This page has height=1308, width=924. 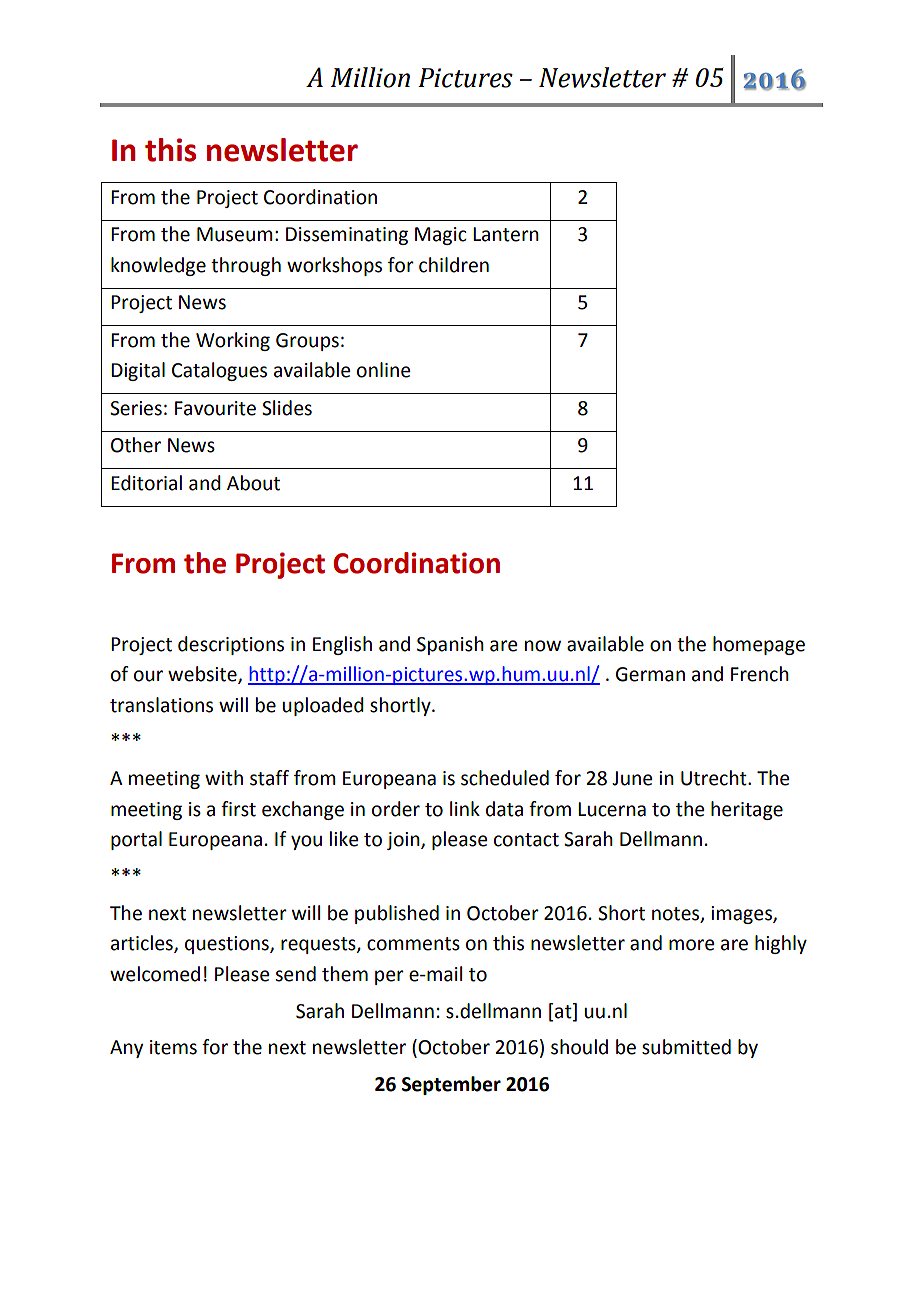 I want to click on Lantern, so click(x=506, y=234).
